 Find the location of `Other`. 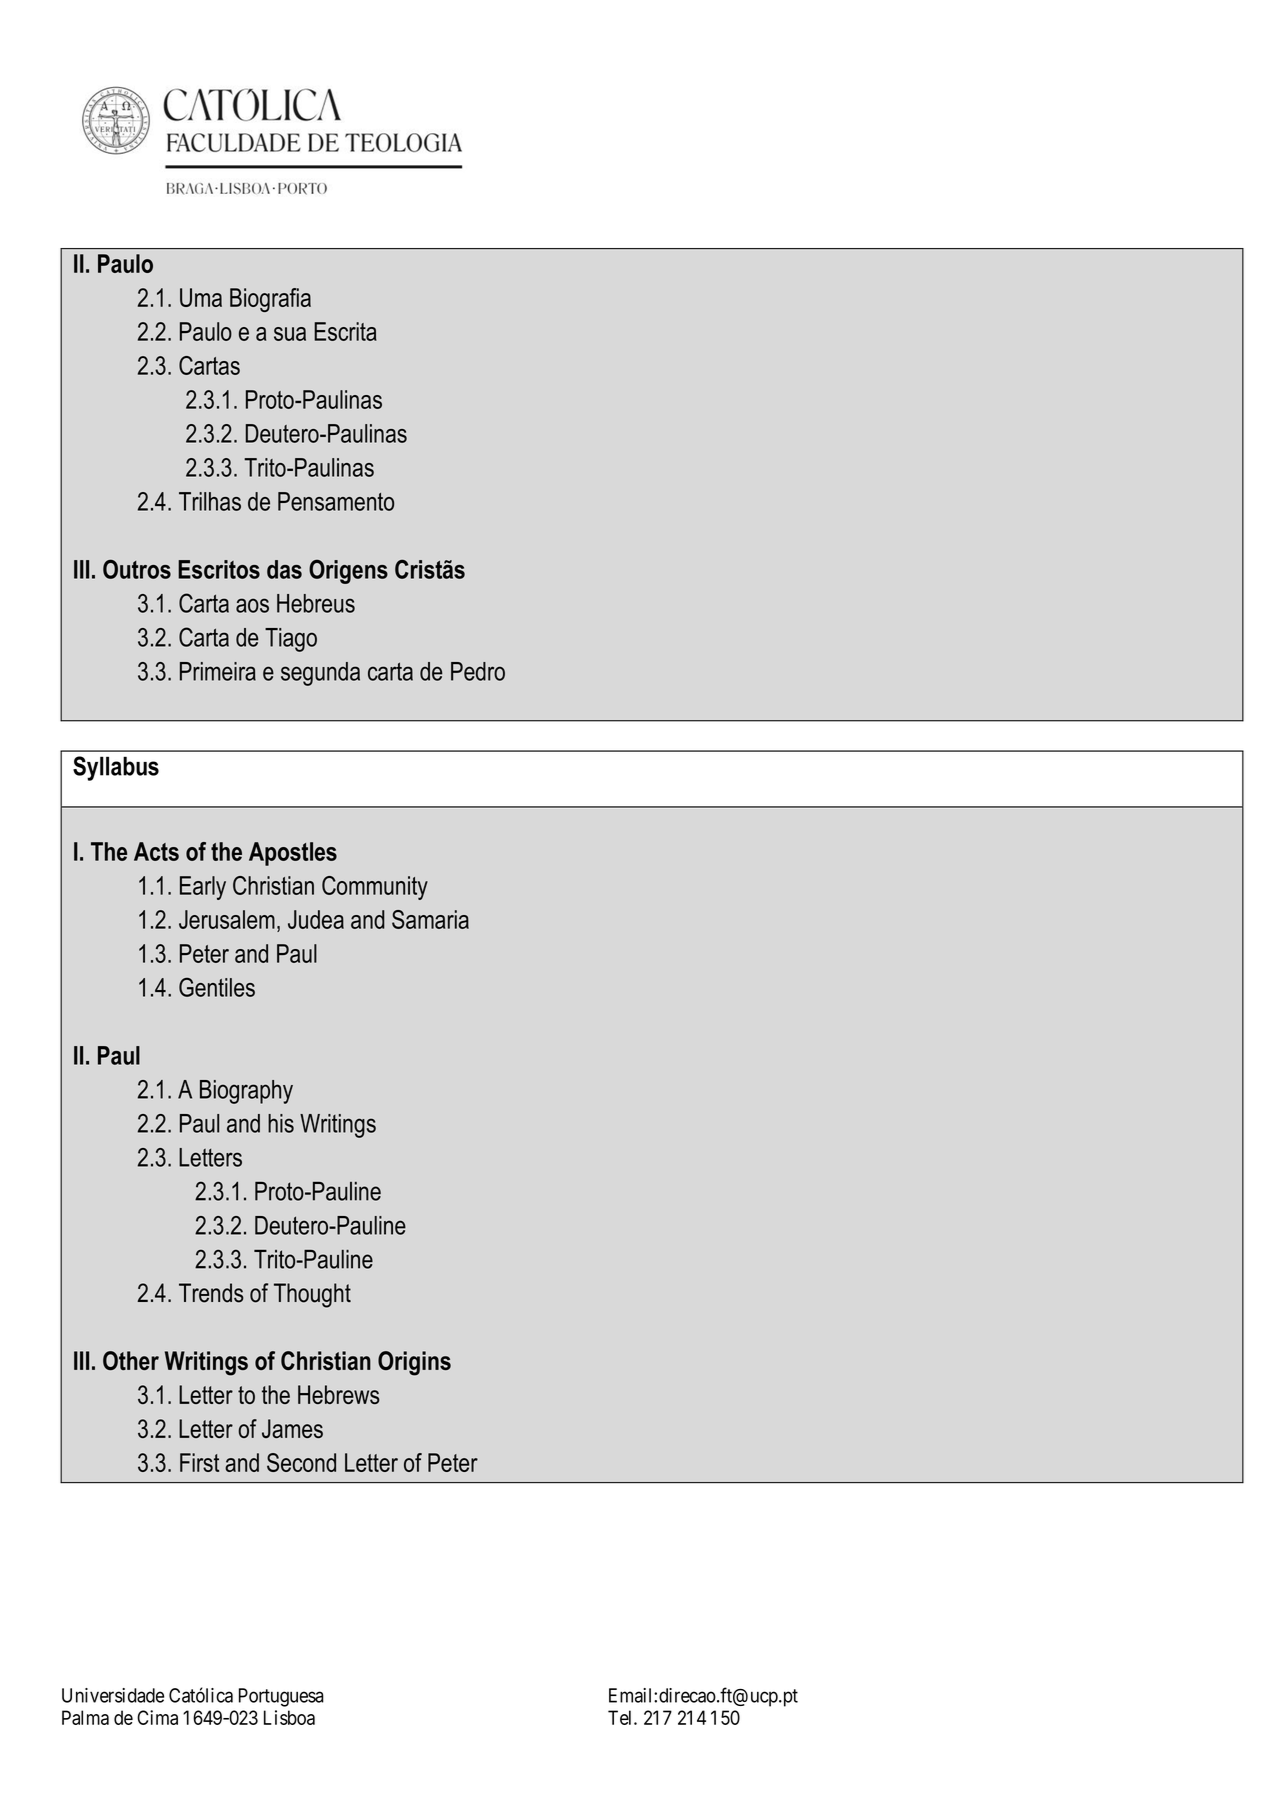

Other is located at coordinates (131, 1360).
